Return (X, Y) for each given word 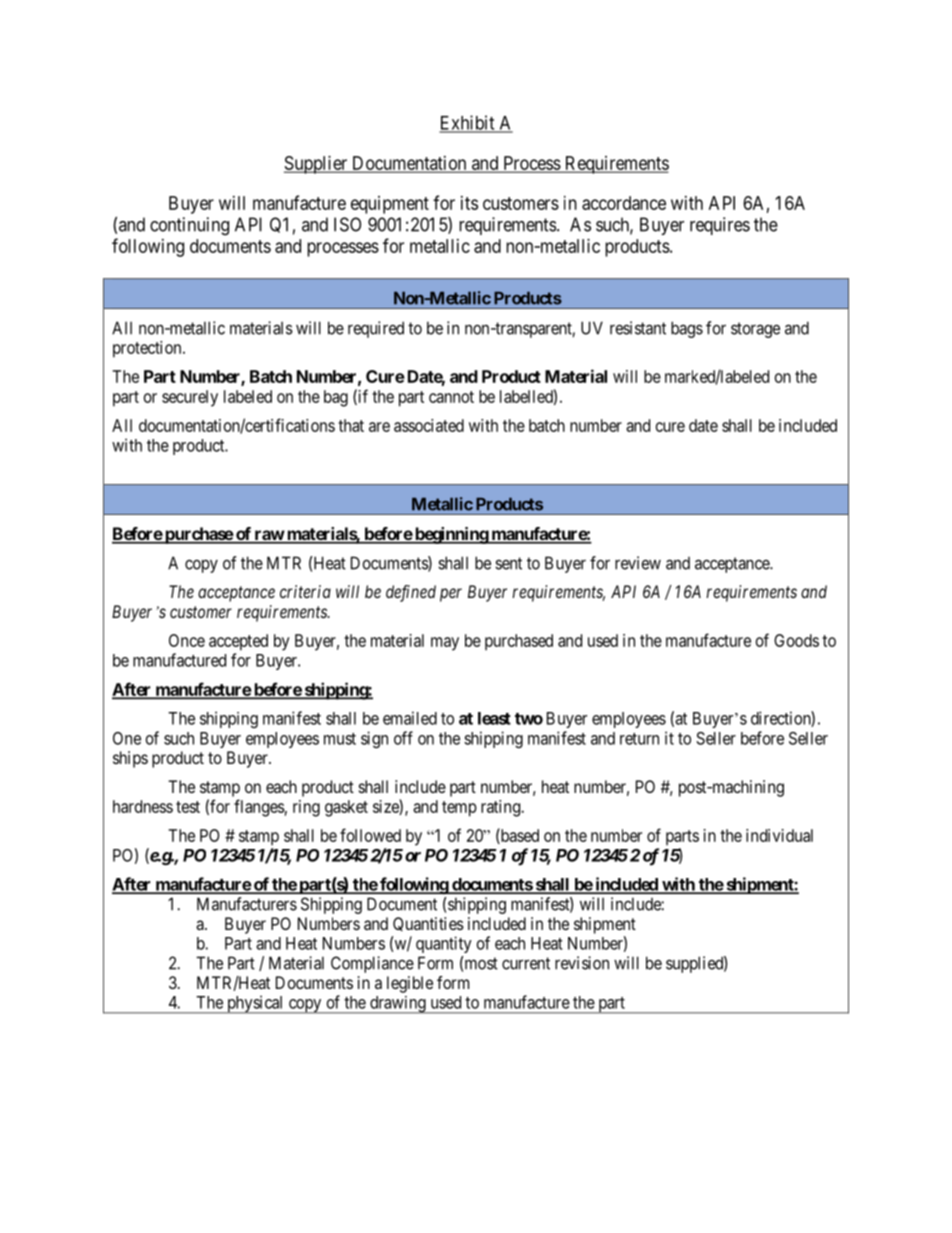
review (638, 563)
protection (148, 349)
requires (720, 226)
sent (508, 563)
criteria (305, 591)
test (188, 807)
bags (687, 329)
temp (459, 809)
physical (255, 1004)
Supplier (317, 165)
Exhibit (468, 123)
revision (582, 963)
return (639, 739)
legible (410, 984)
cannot (451, 397)
